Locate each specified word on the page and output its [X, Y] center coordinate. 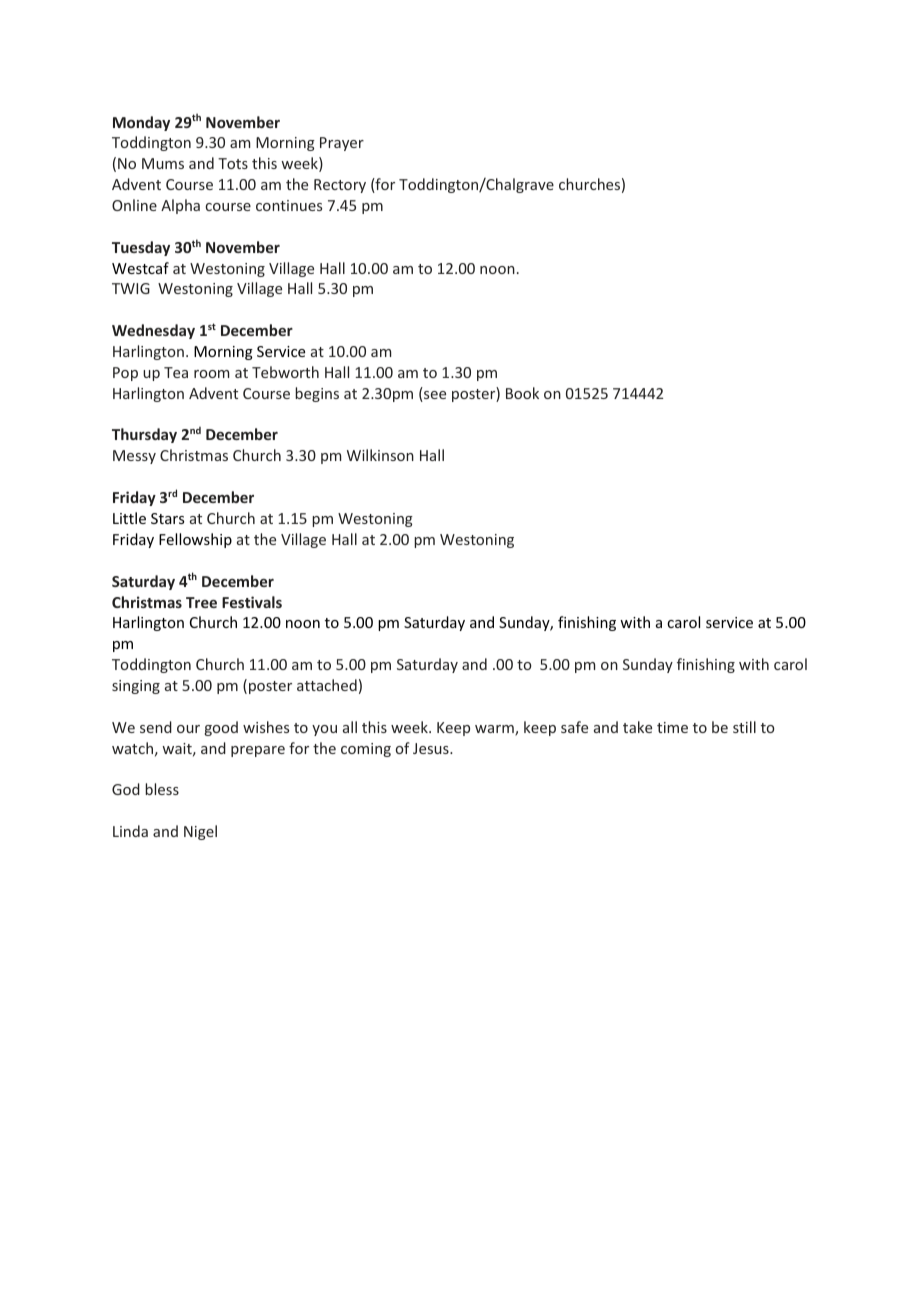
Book [522, 393]
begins [317, 394]
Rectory [340, 186]
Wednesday [153, 331]
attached [327, 685]
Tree [201, 602]
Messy [134, 457]
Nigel [200, 832]
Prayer [342, 144]
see [434, 396]
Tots [233, 163]
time [672, 727]
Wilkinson [380, 455]
